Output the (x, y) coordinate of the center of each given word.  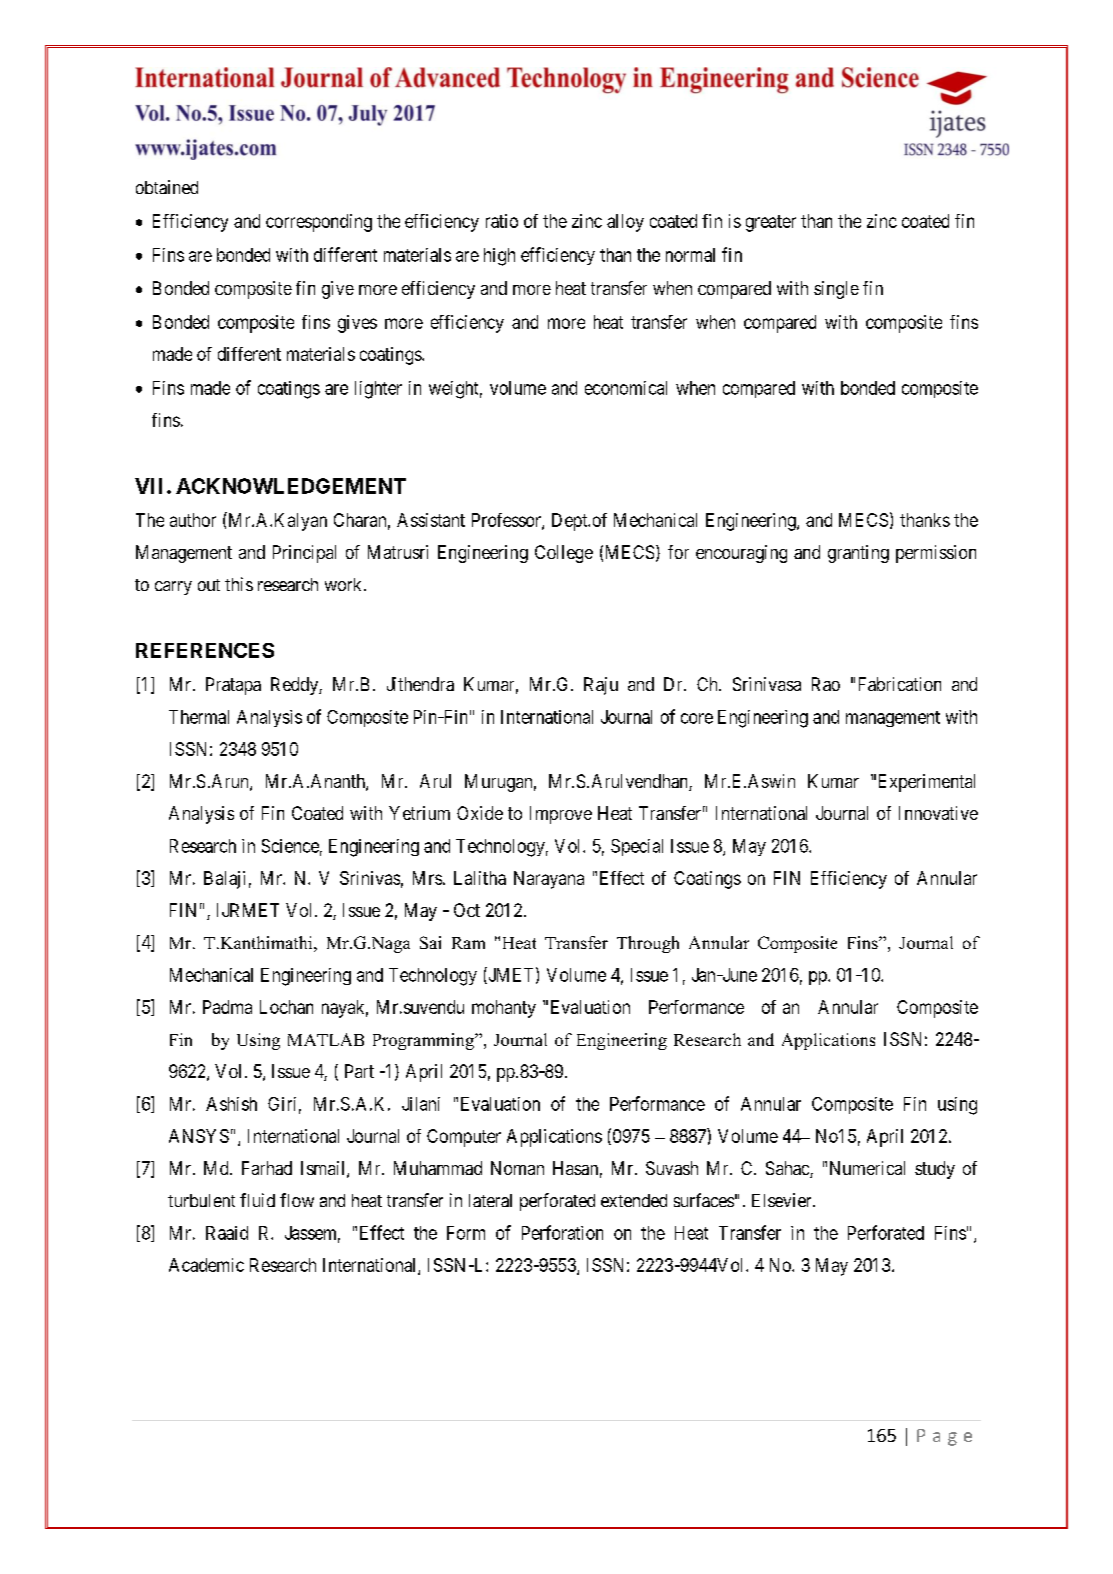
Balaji (224, 880)
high (499, 257)
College (564, 554)
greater (771, 223)
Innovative (938, 813)
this (239, 584)
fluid (257, 1200)
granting (858, 554)
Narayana (549, 880)
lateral (490, 1200)
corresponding (319, 223)
